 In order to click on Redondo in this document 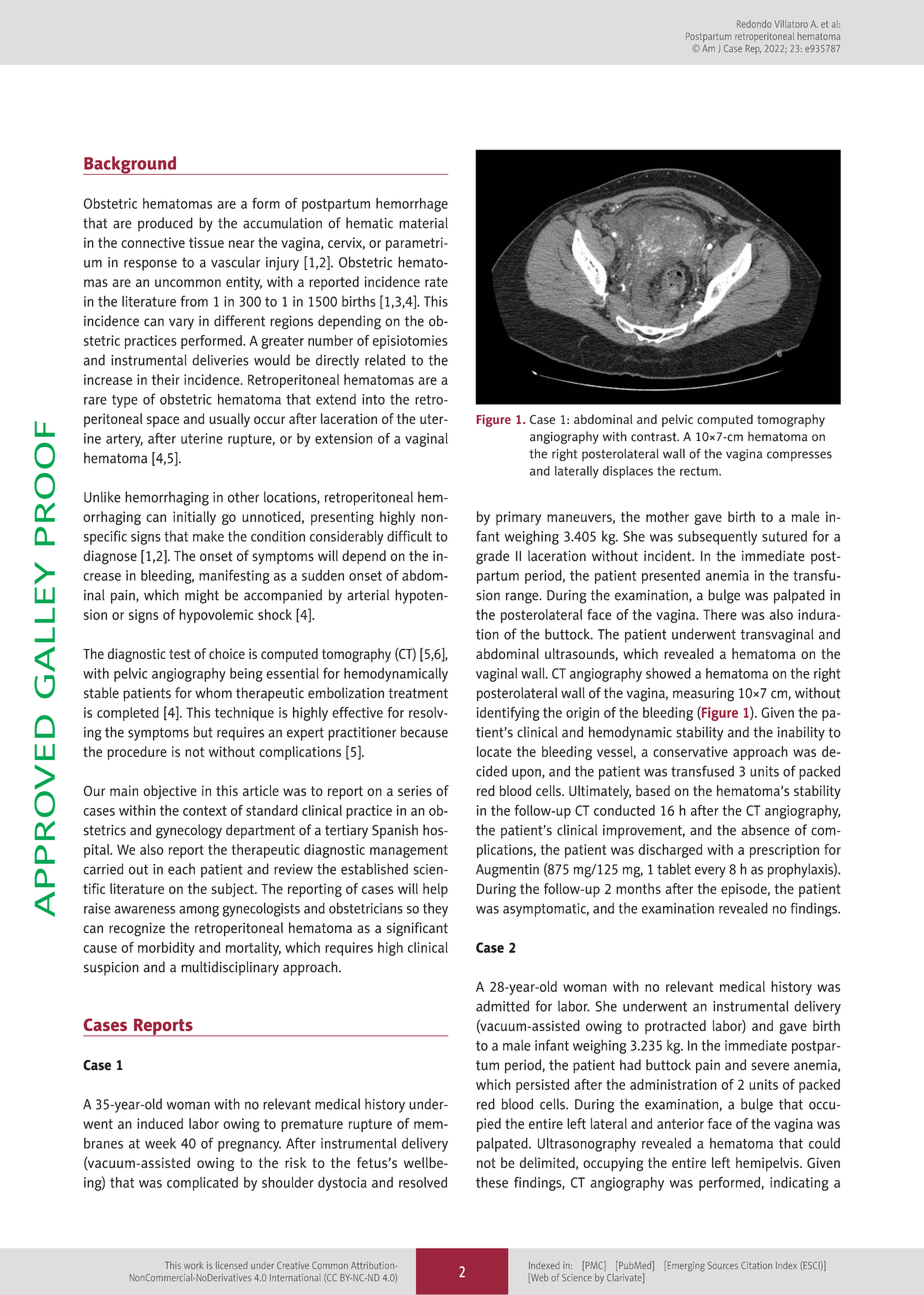, I will do `click(754, 24)`.
